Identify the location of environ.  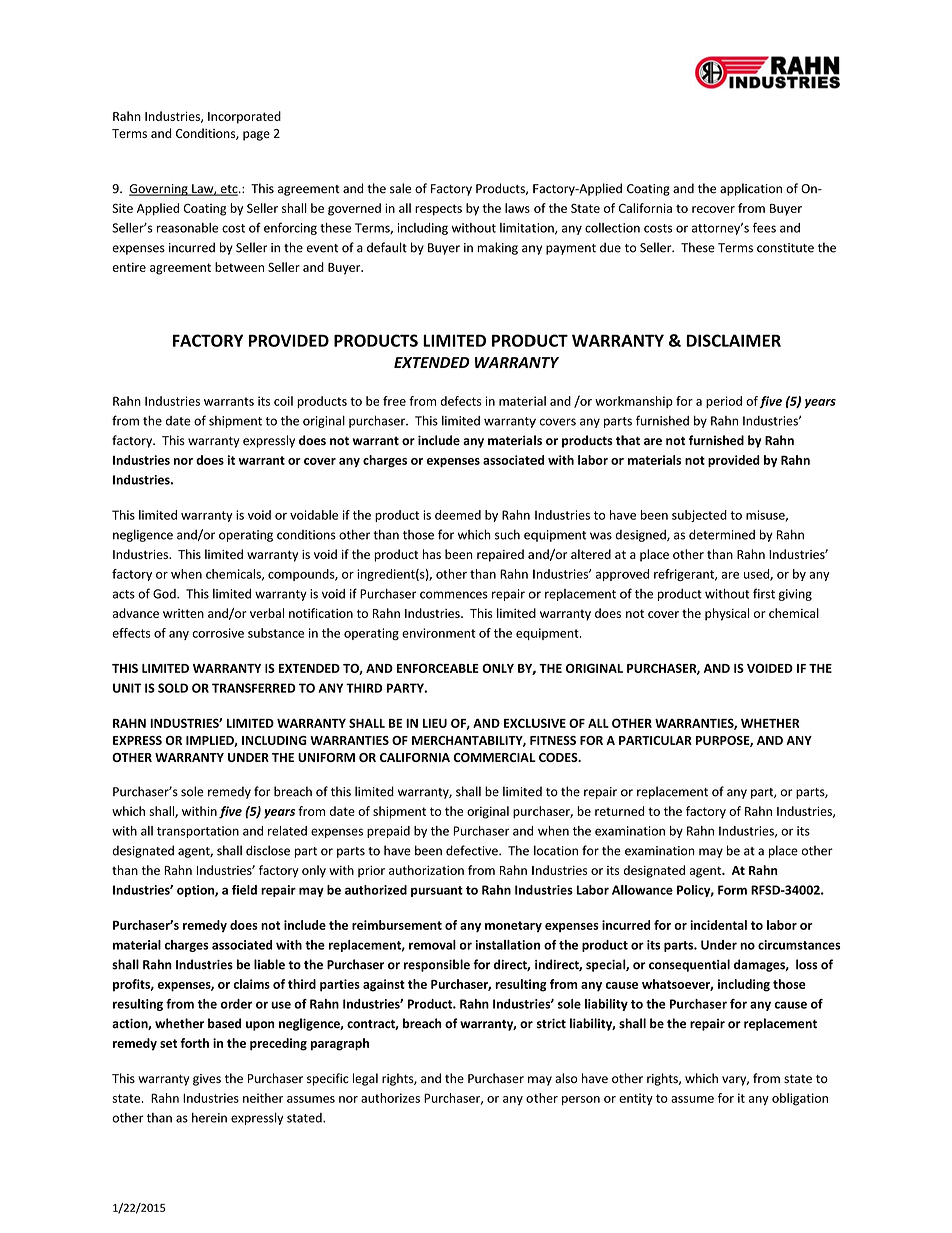
(423, 633).
